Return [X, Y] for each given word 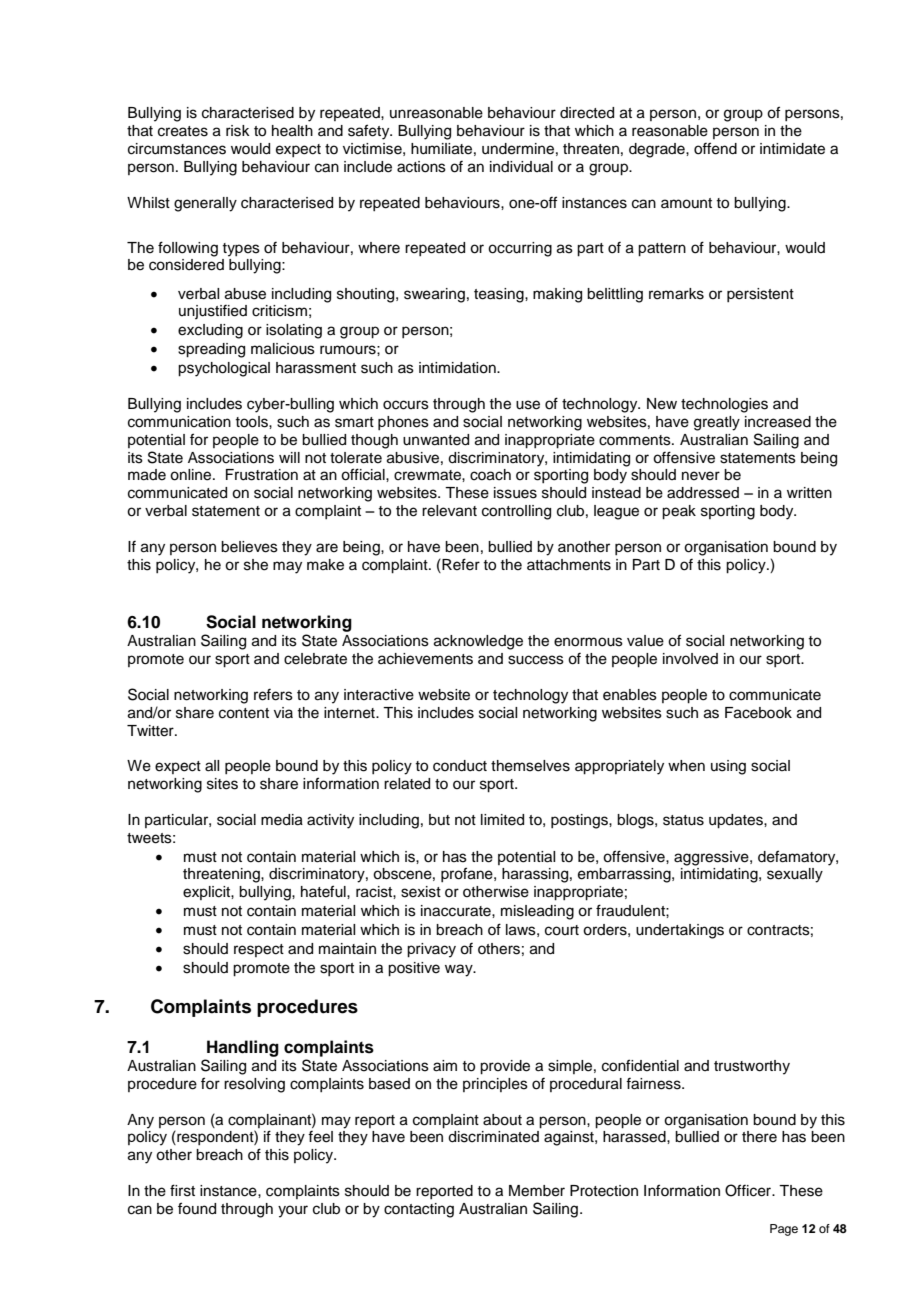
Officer [749, 1190]
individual [521, 167]
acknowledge [478, 642]
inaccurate [457, 911]
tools [252, 422]
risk [238, 131]
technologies [724, 405]
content [244, 713]
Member [537, 1191]
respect [259, 950]
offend [715, 148]
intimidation [458, 368]
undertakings [680, 931]
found [197, 1208]
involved [690, 659]
